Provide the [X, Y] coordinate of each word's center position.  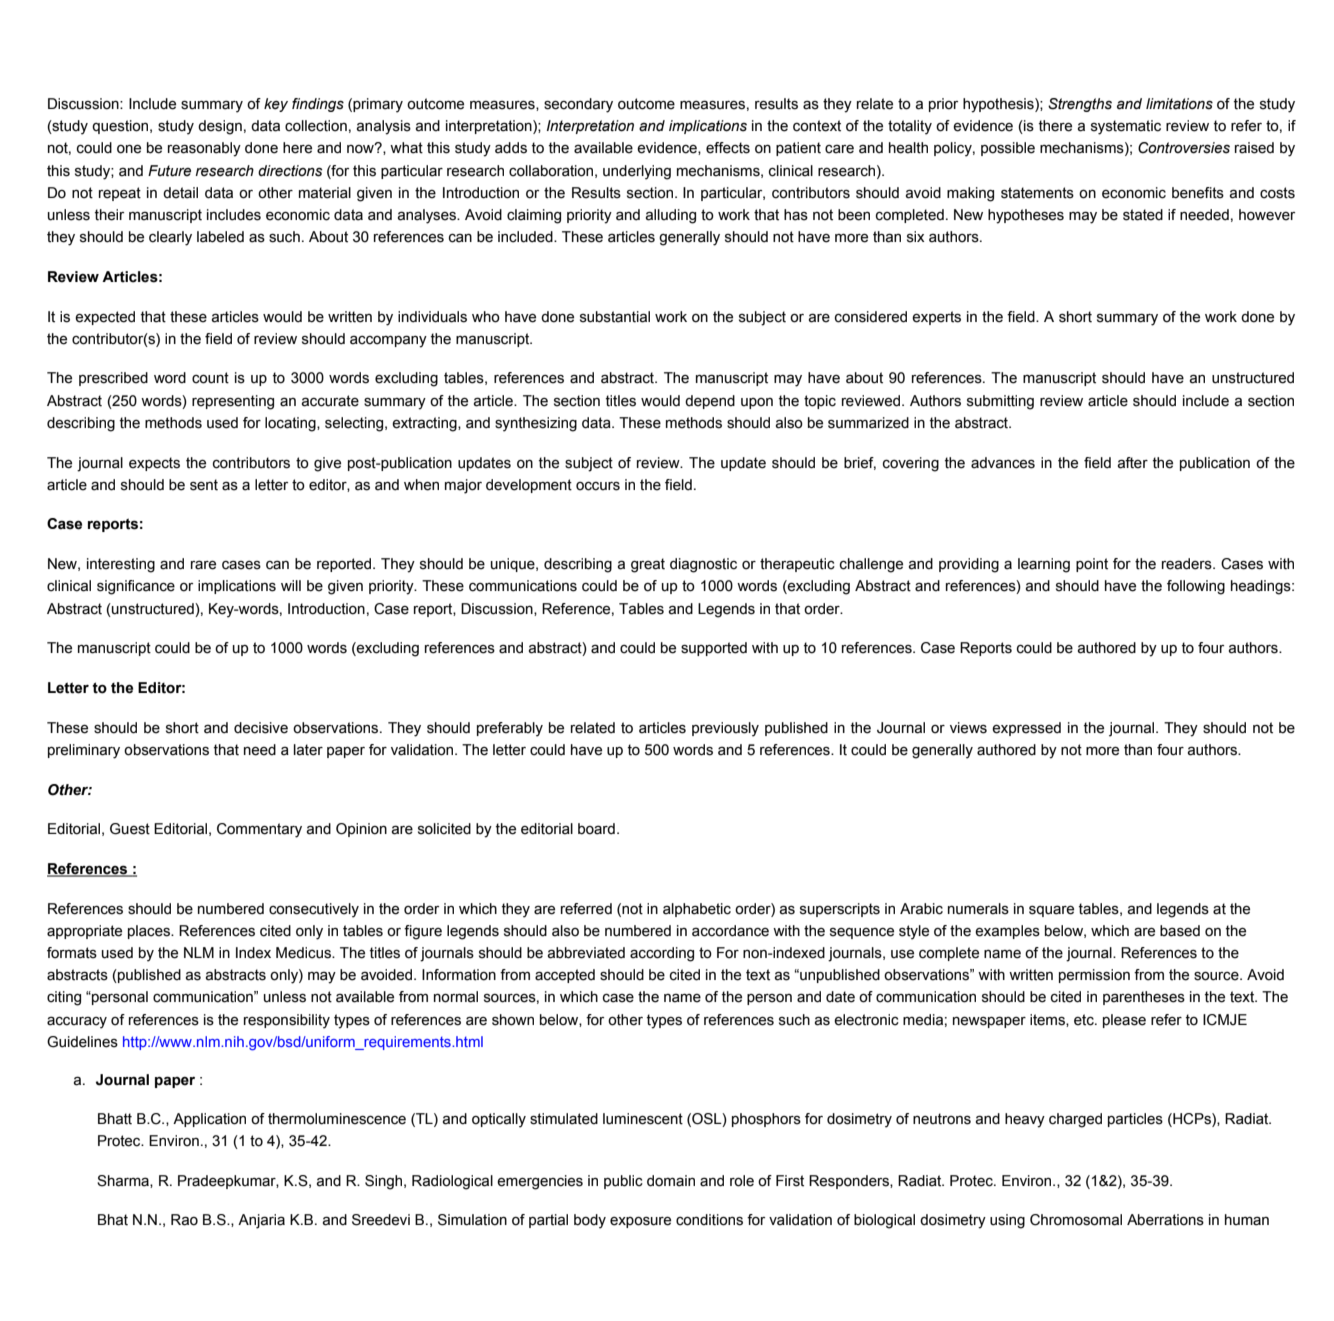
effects [728, 148]
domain [671, 1181]
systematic [1126, 127]
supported [714, 649]
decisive [261, 728]
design [220, 127]
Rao [184, 1220]
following [1196, 587]
